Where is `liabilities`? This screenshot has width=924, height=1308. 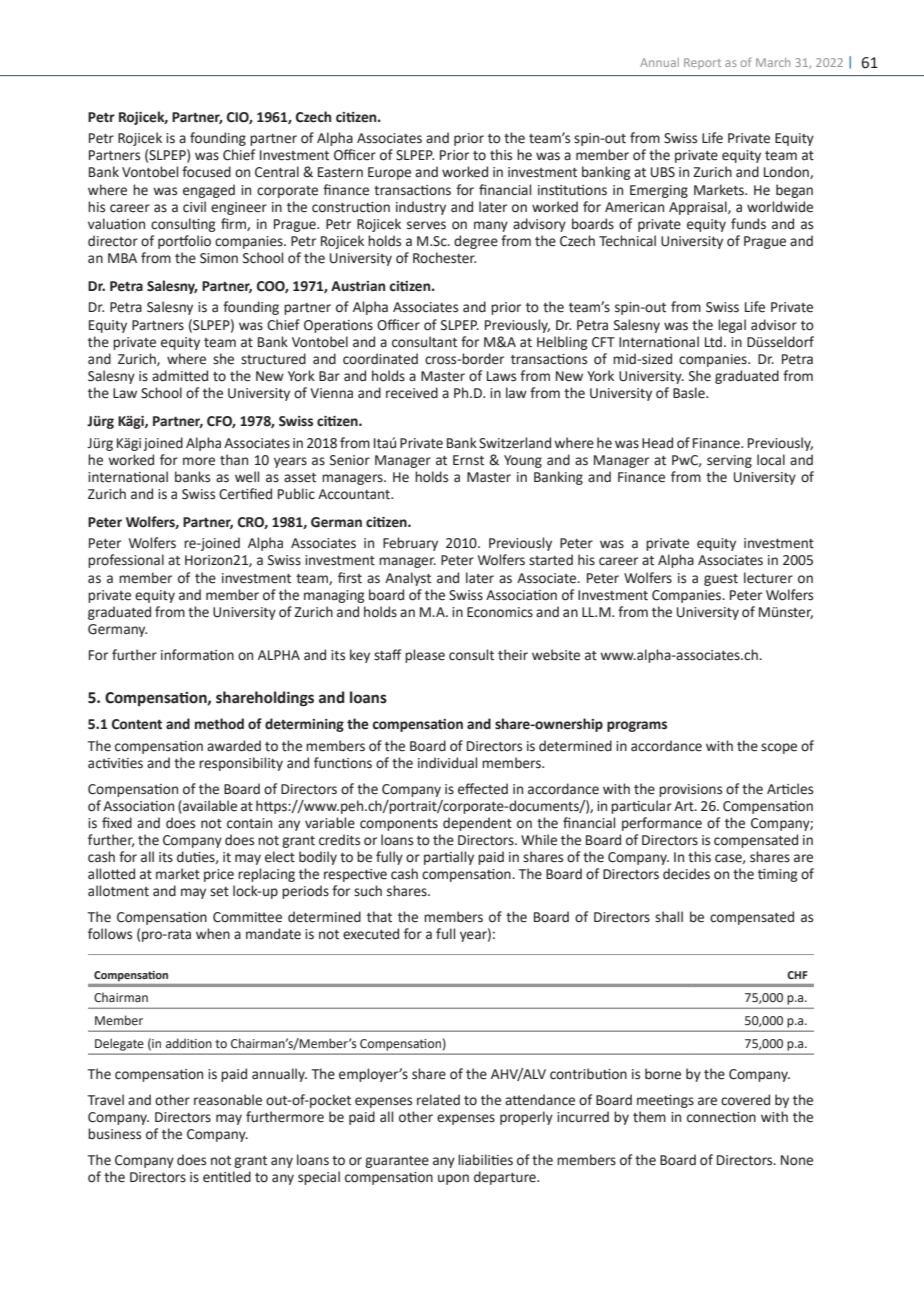
liabilities is located at coordinates (485, 1160).
